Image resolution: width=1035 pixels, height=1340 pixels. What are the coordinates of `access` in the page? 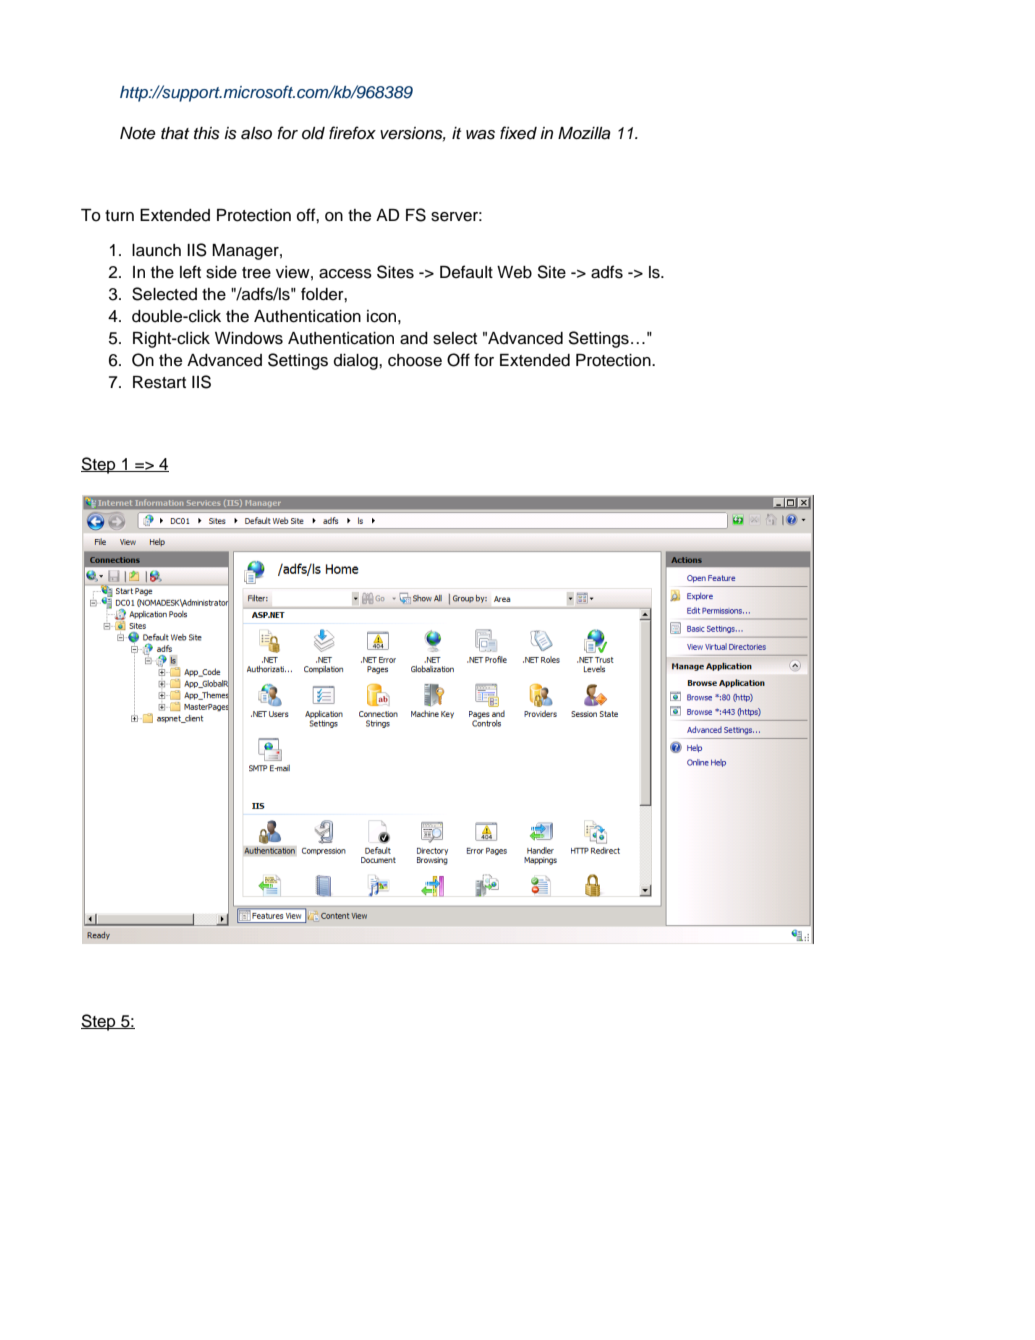 It's located at (345, 274).
